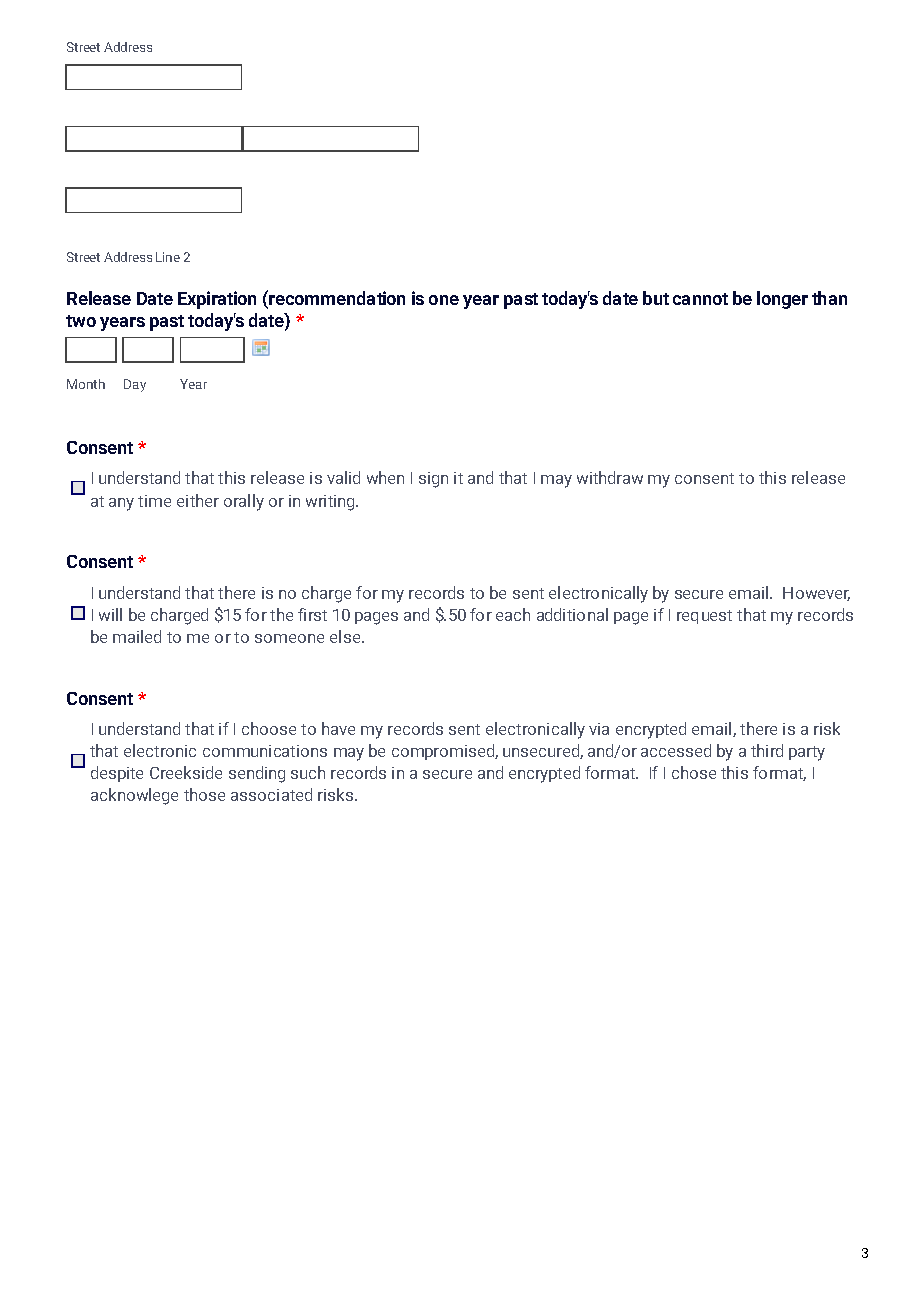 The height and width of the screenshot is (1308, 924). What do you see at coordinates (117, 774) in the screenshot?
I see `despite` at bounding box center [117, 774].
